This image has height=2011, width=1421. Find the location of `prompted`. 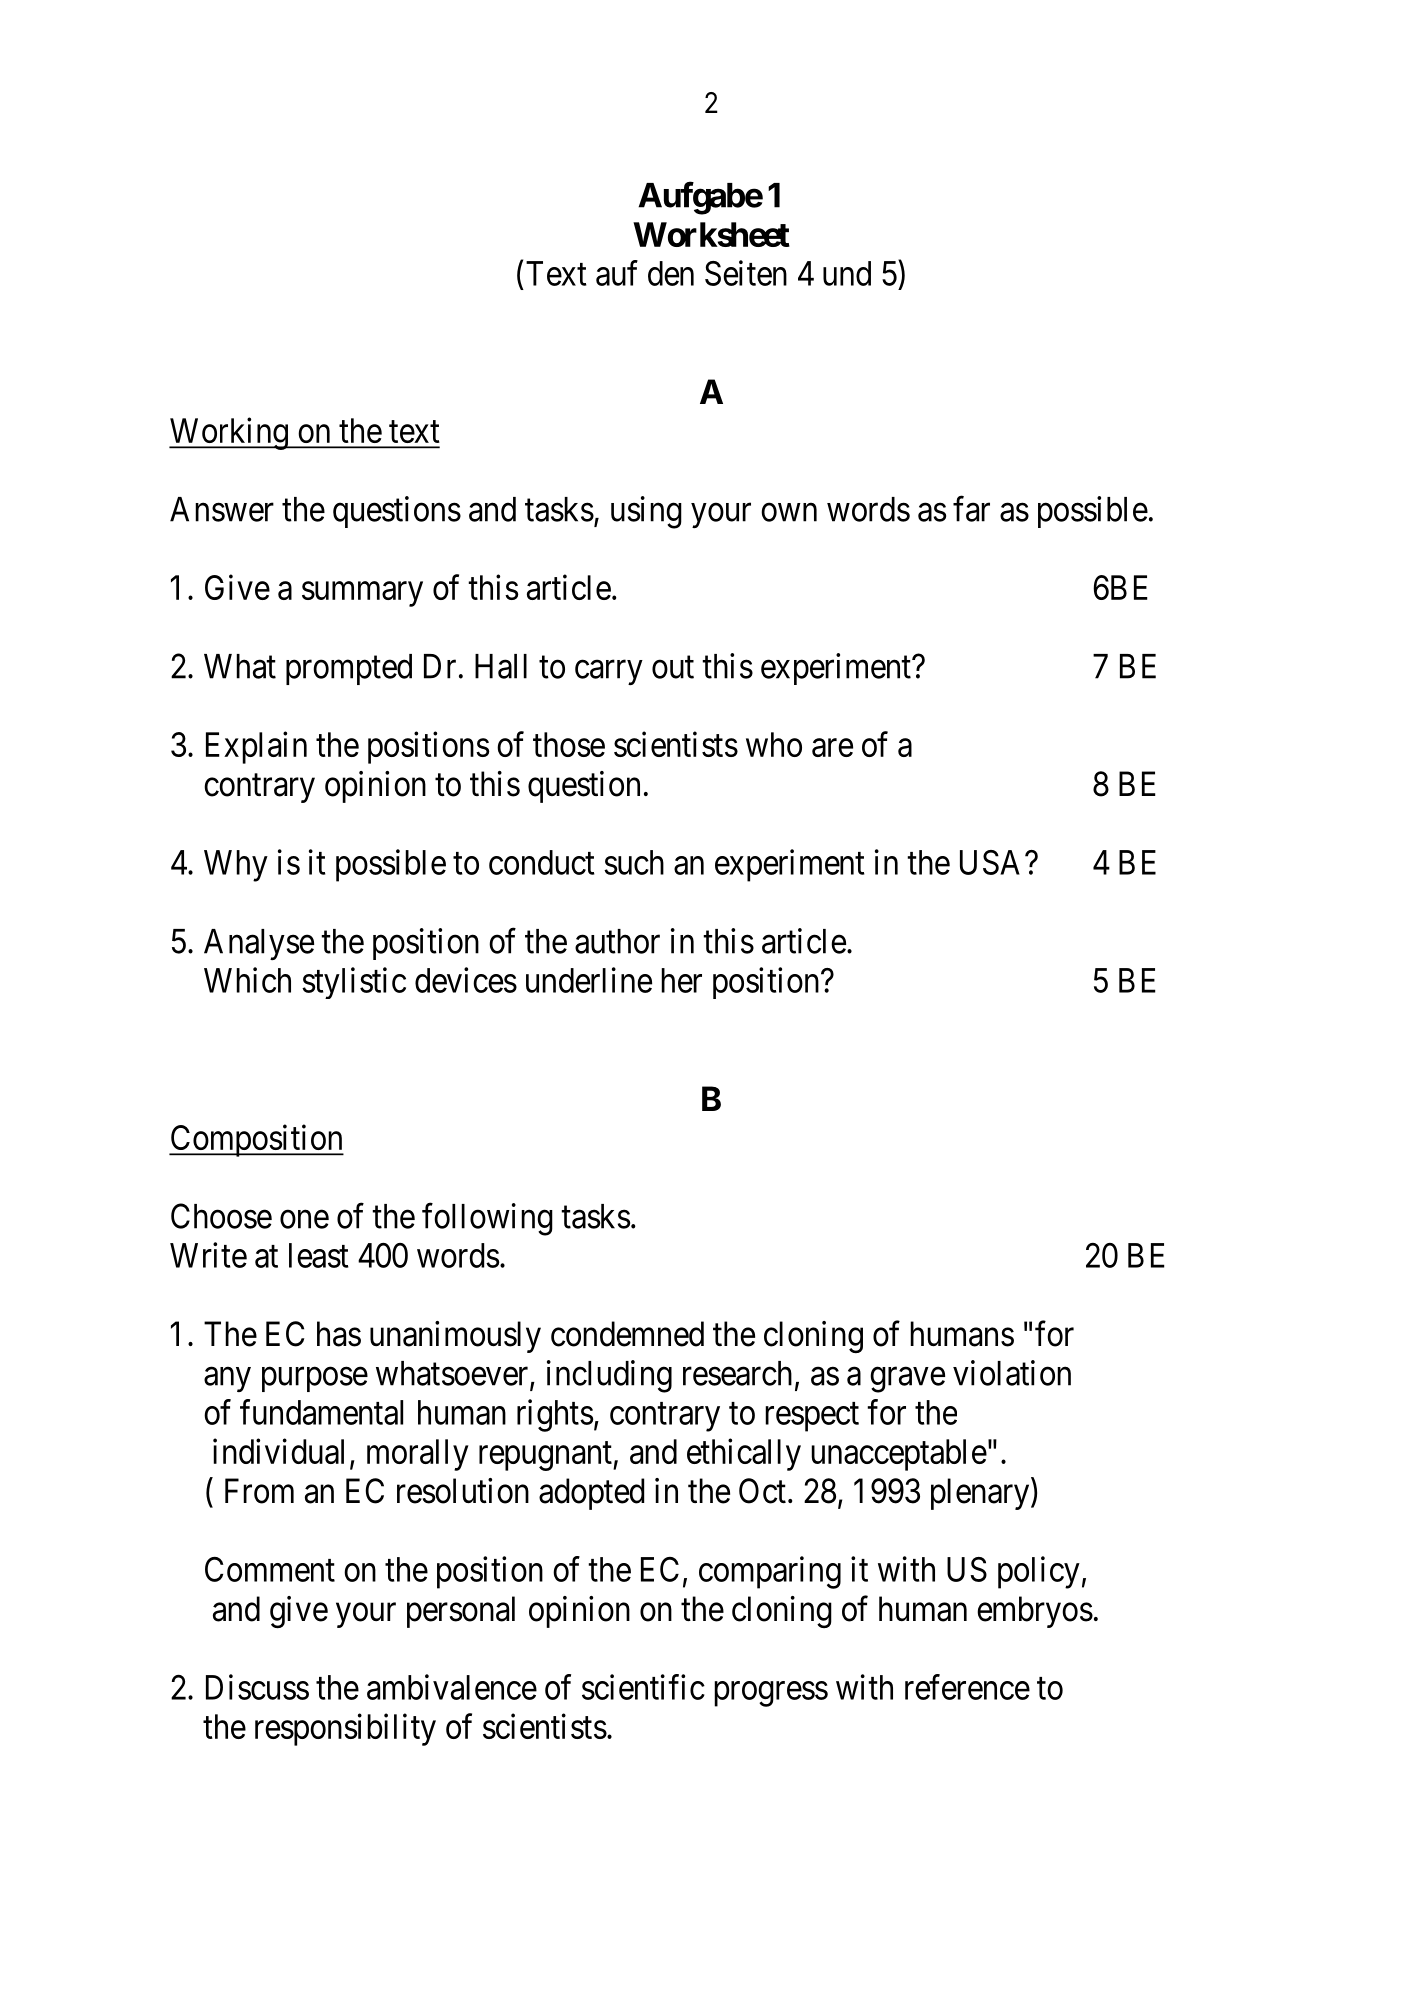

prompted is located at coordinates (349, 669).
